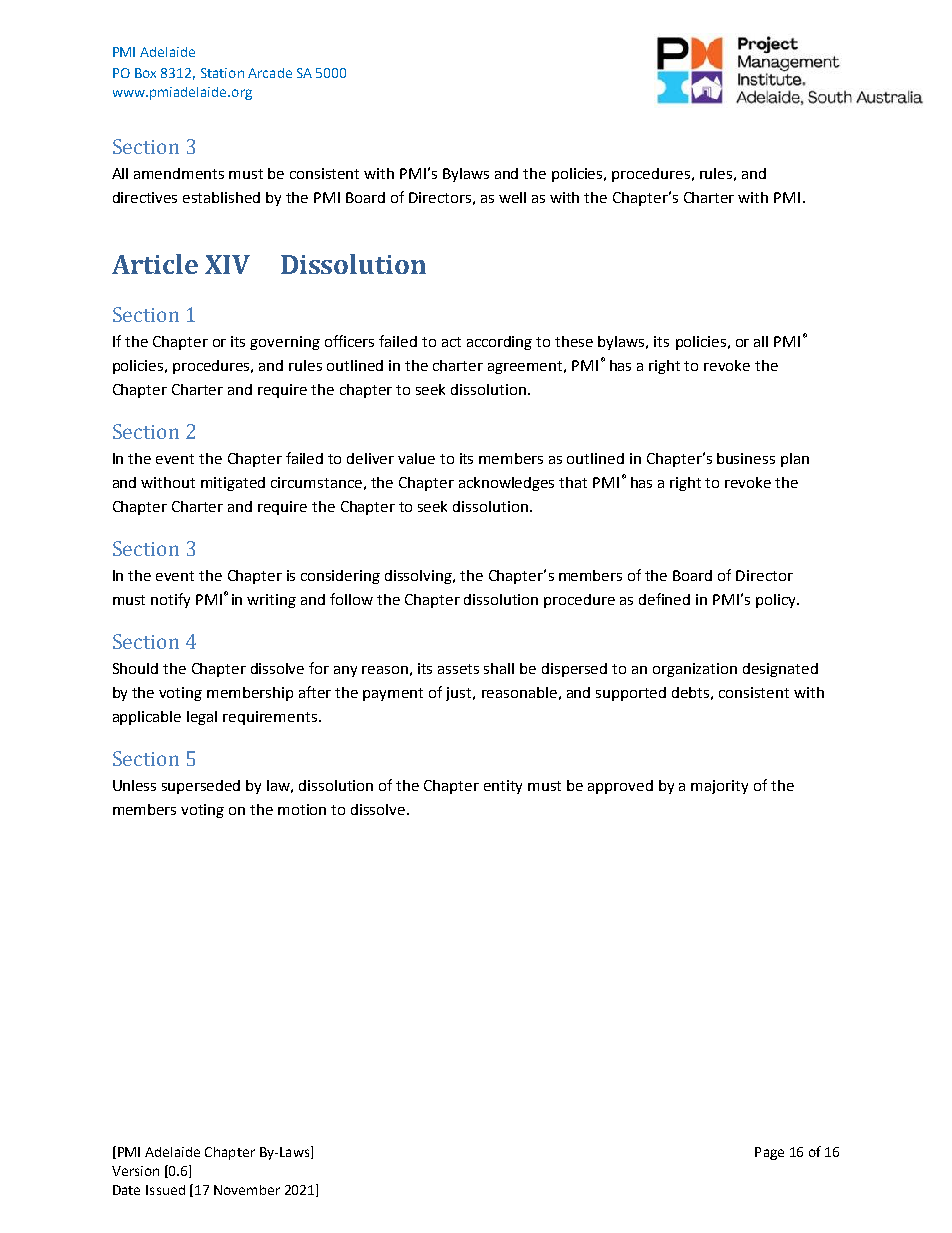 Image resolution: width=952 pixels, height=1233 pixels. What do you see at coordinates (285, 343) in the document?
I see `governing` at bounding box center [285, 343].
